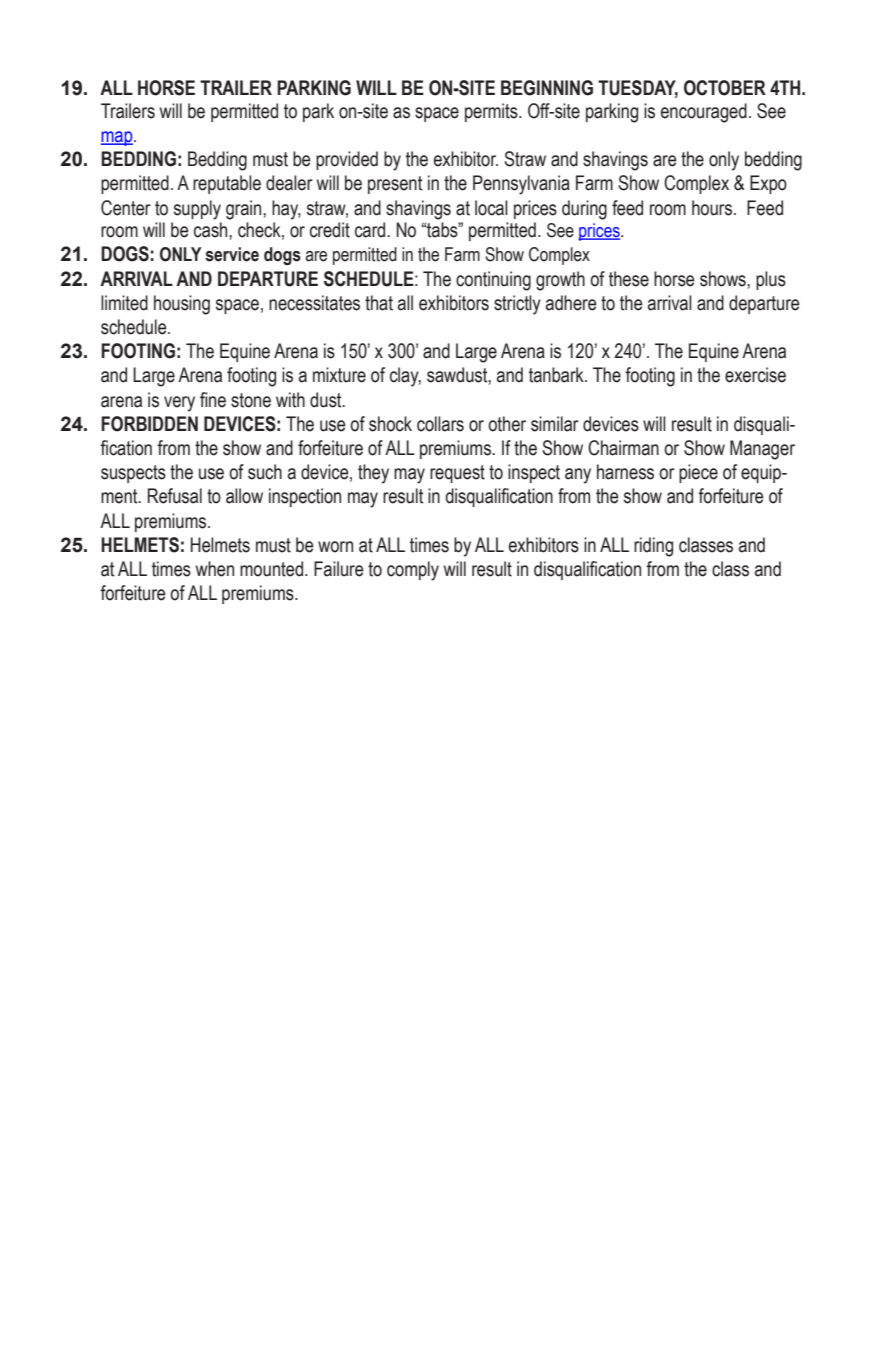 The height and width of the screenshot is (1372, 887). Describe the element at coordinates (179, 404) in the screenshot. I see `very` at that location.
